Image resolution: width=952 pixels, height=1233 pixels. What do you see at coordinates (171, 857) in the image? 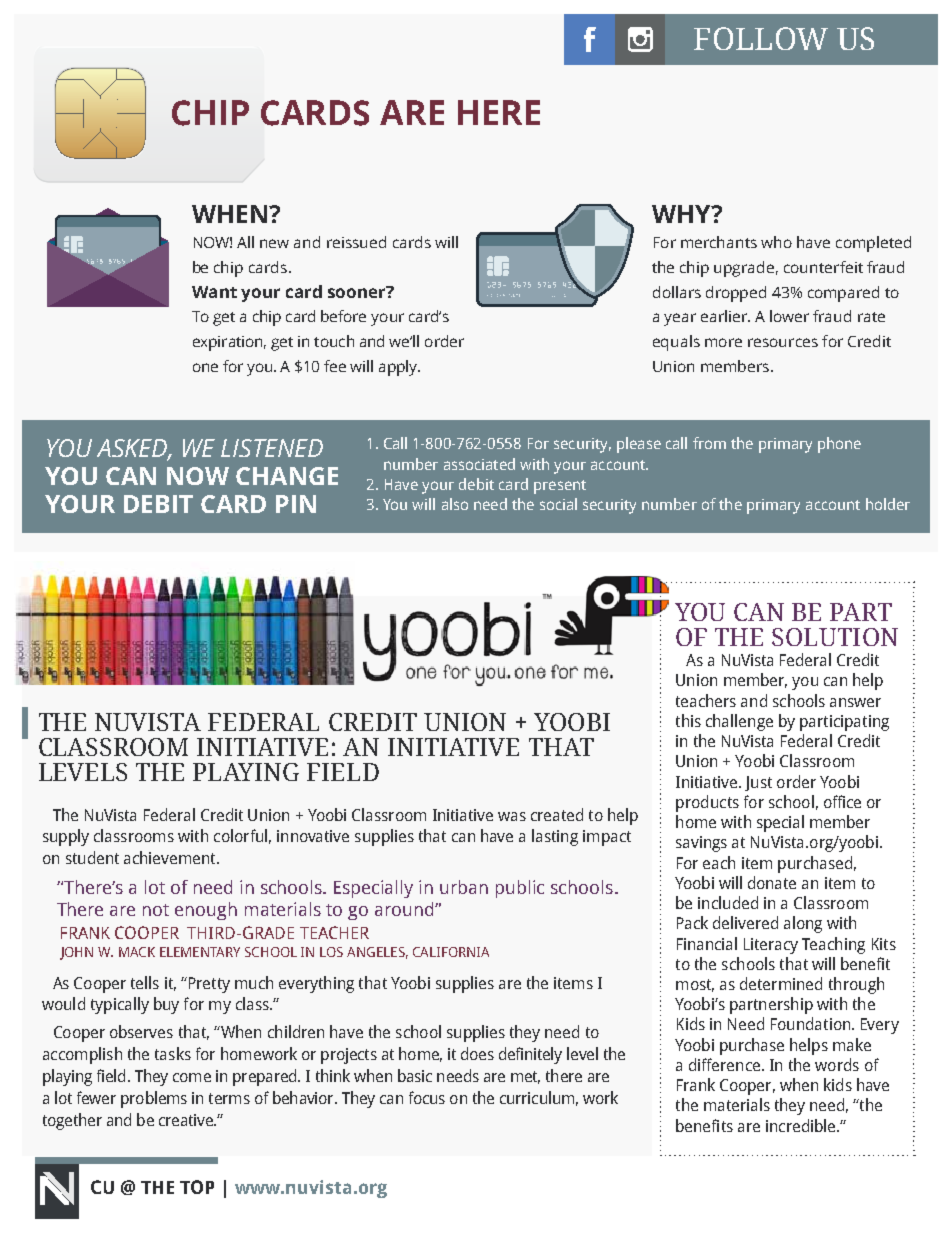
I see `achievement` at bounding box center [171, 857].
